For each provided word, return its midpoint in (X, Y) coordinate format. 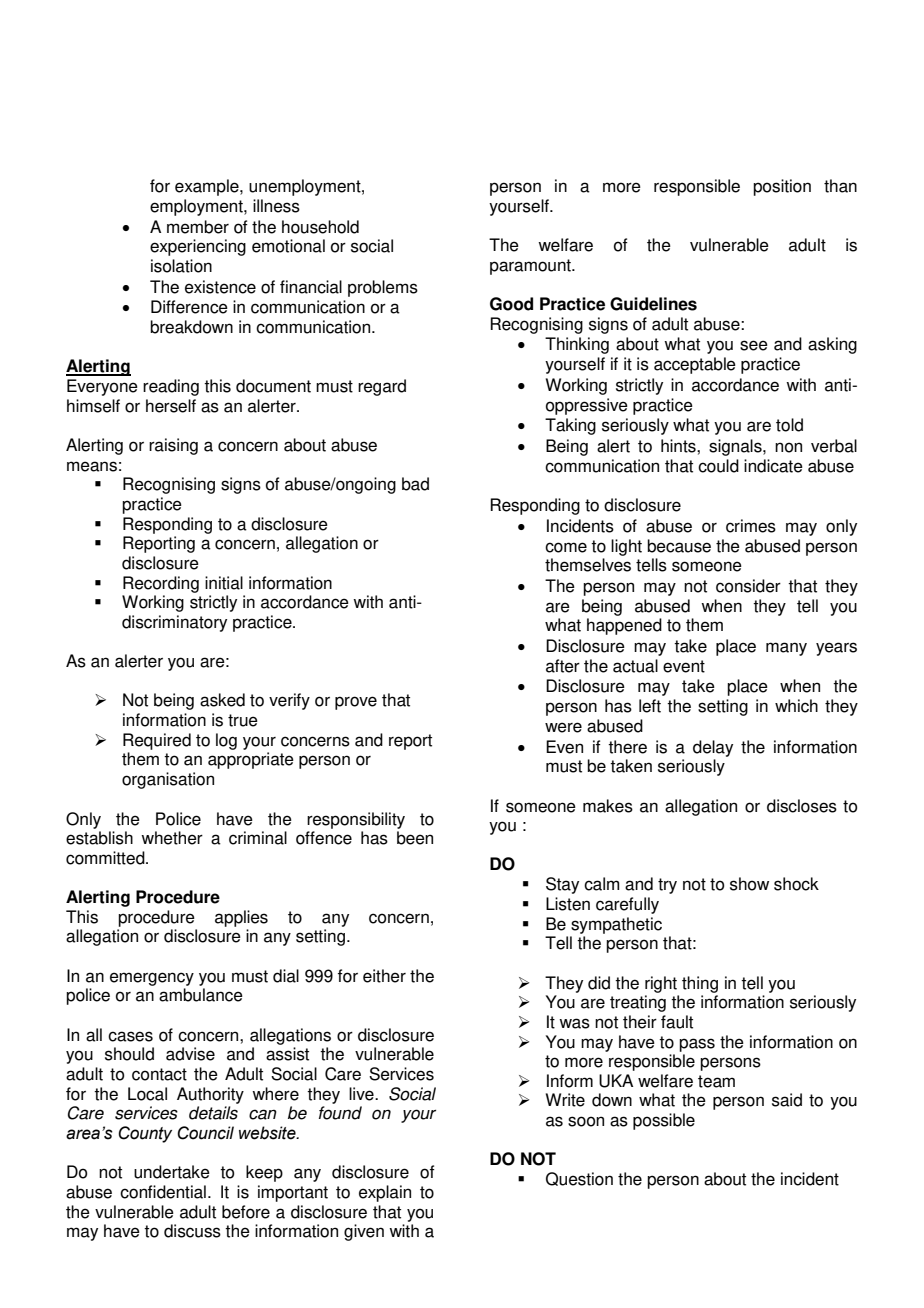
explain (385, 1193)
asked (222, 700)
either (384, 976)
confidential (163, 1192)
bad (415, 484)
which (796, 706)
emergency (152, 979)
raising (173, 446)
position (782, 187)
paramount (531, 267)
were (563, 727)
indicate (773, 466)
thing (700, 984)
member (198, 227)
